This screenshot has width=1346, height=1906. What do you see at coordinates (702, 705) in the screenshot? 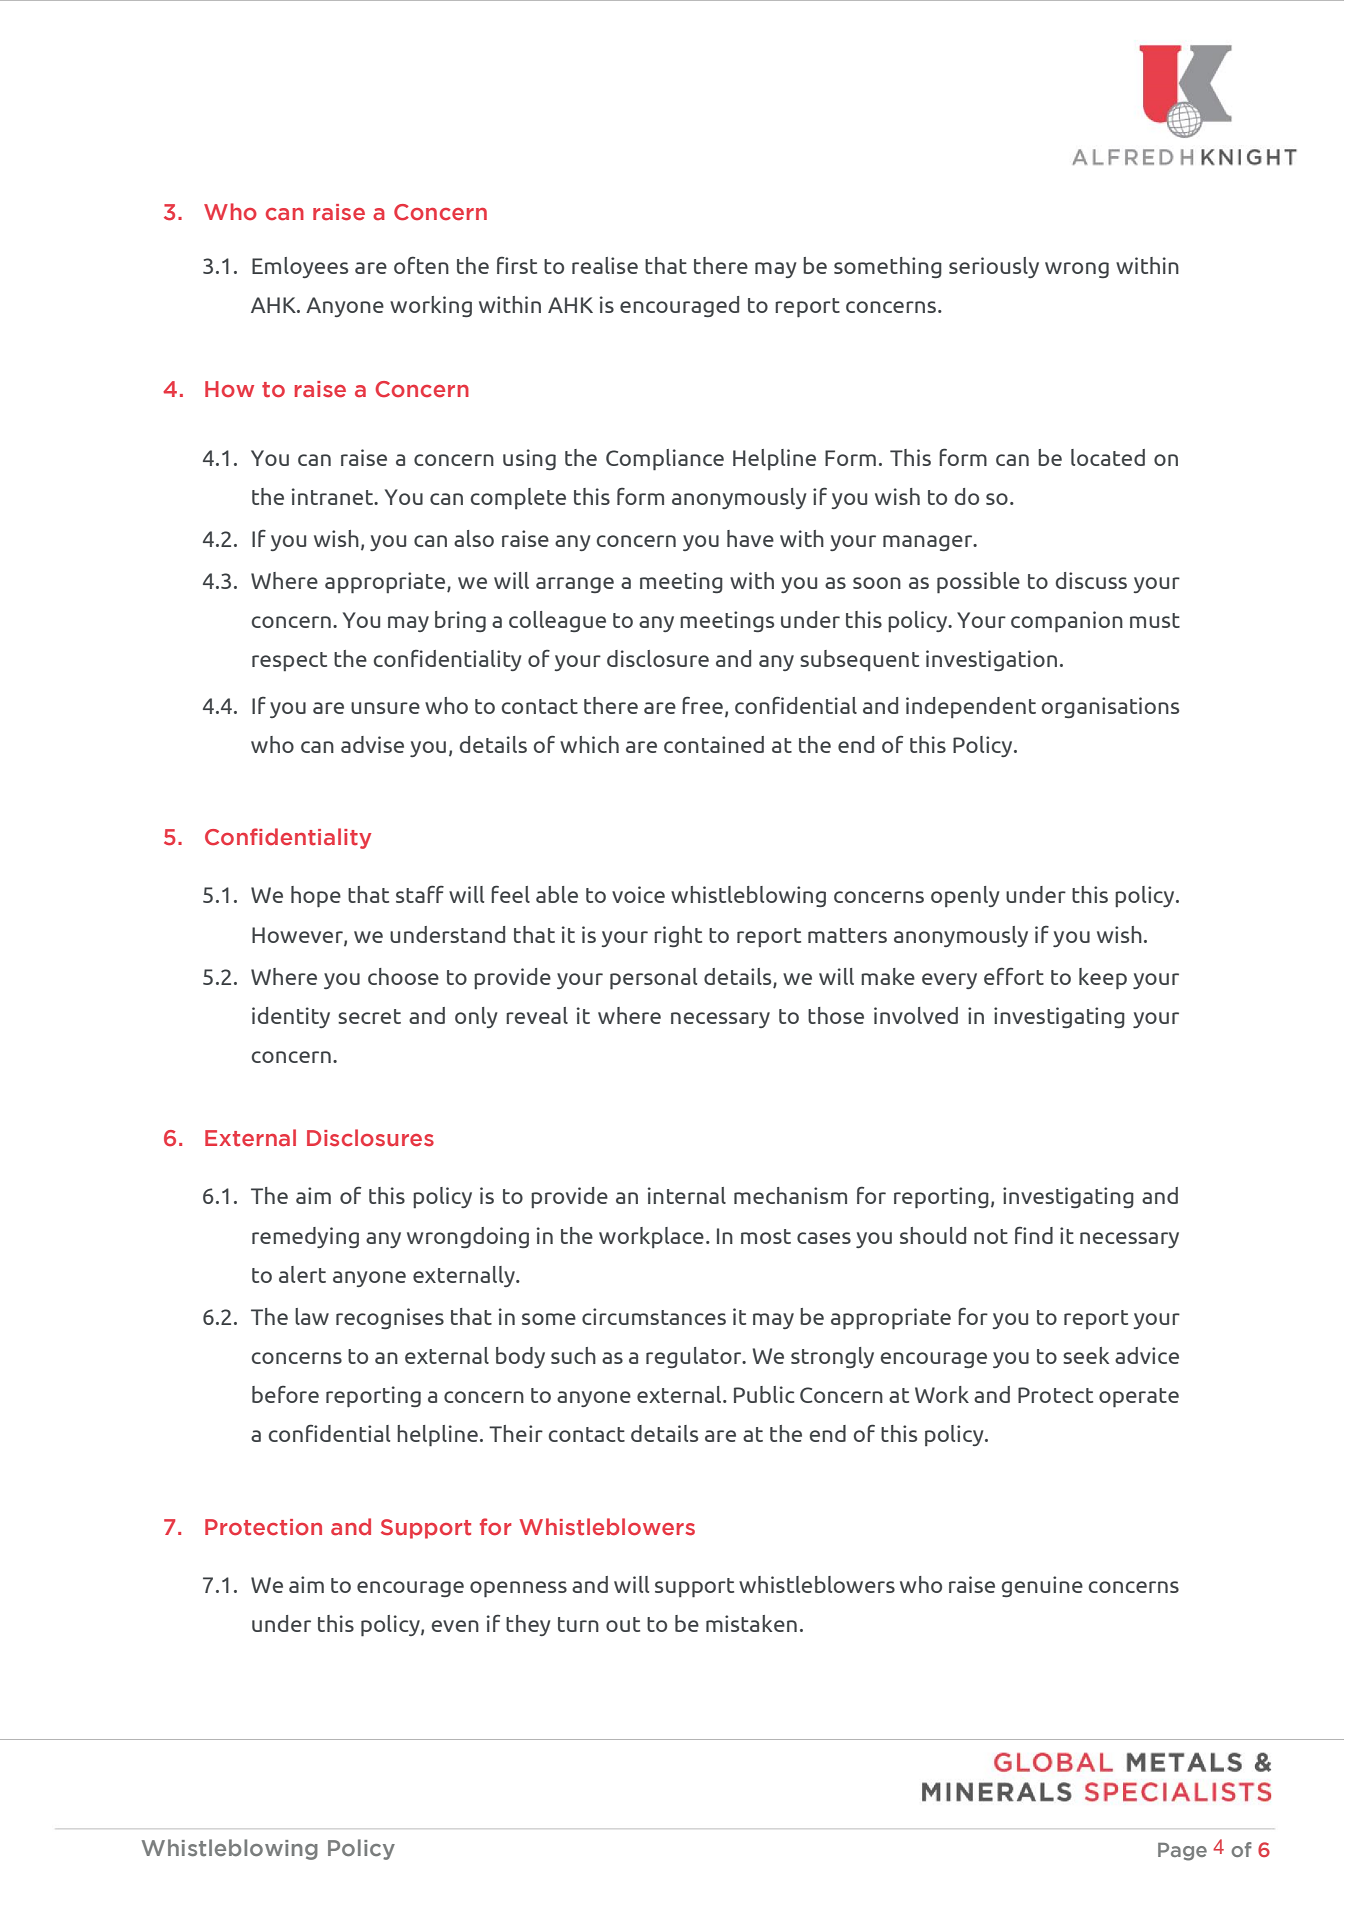
I see `free` at bounding box center [702, 705].
